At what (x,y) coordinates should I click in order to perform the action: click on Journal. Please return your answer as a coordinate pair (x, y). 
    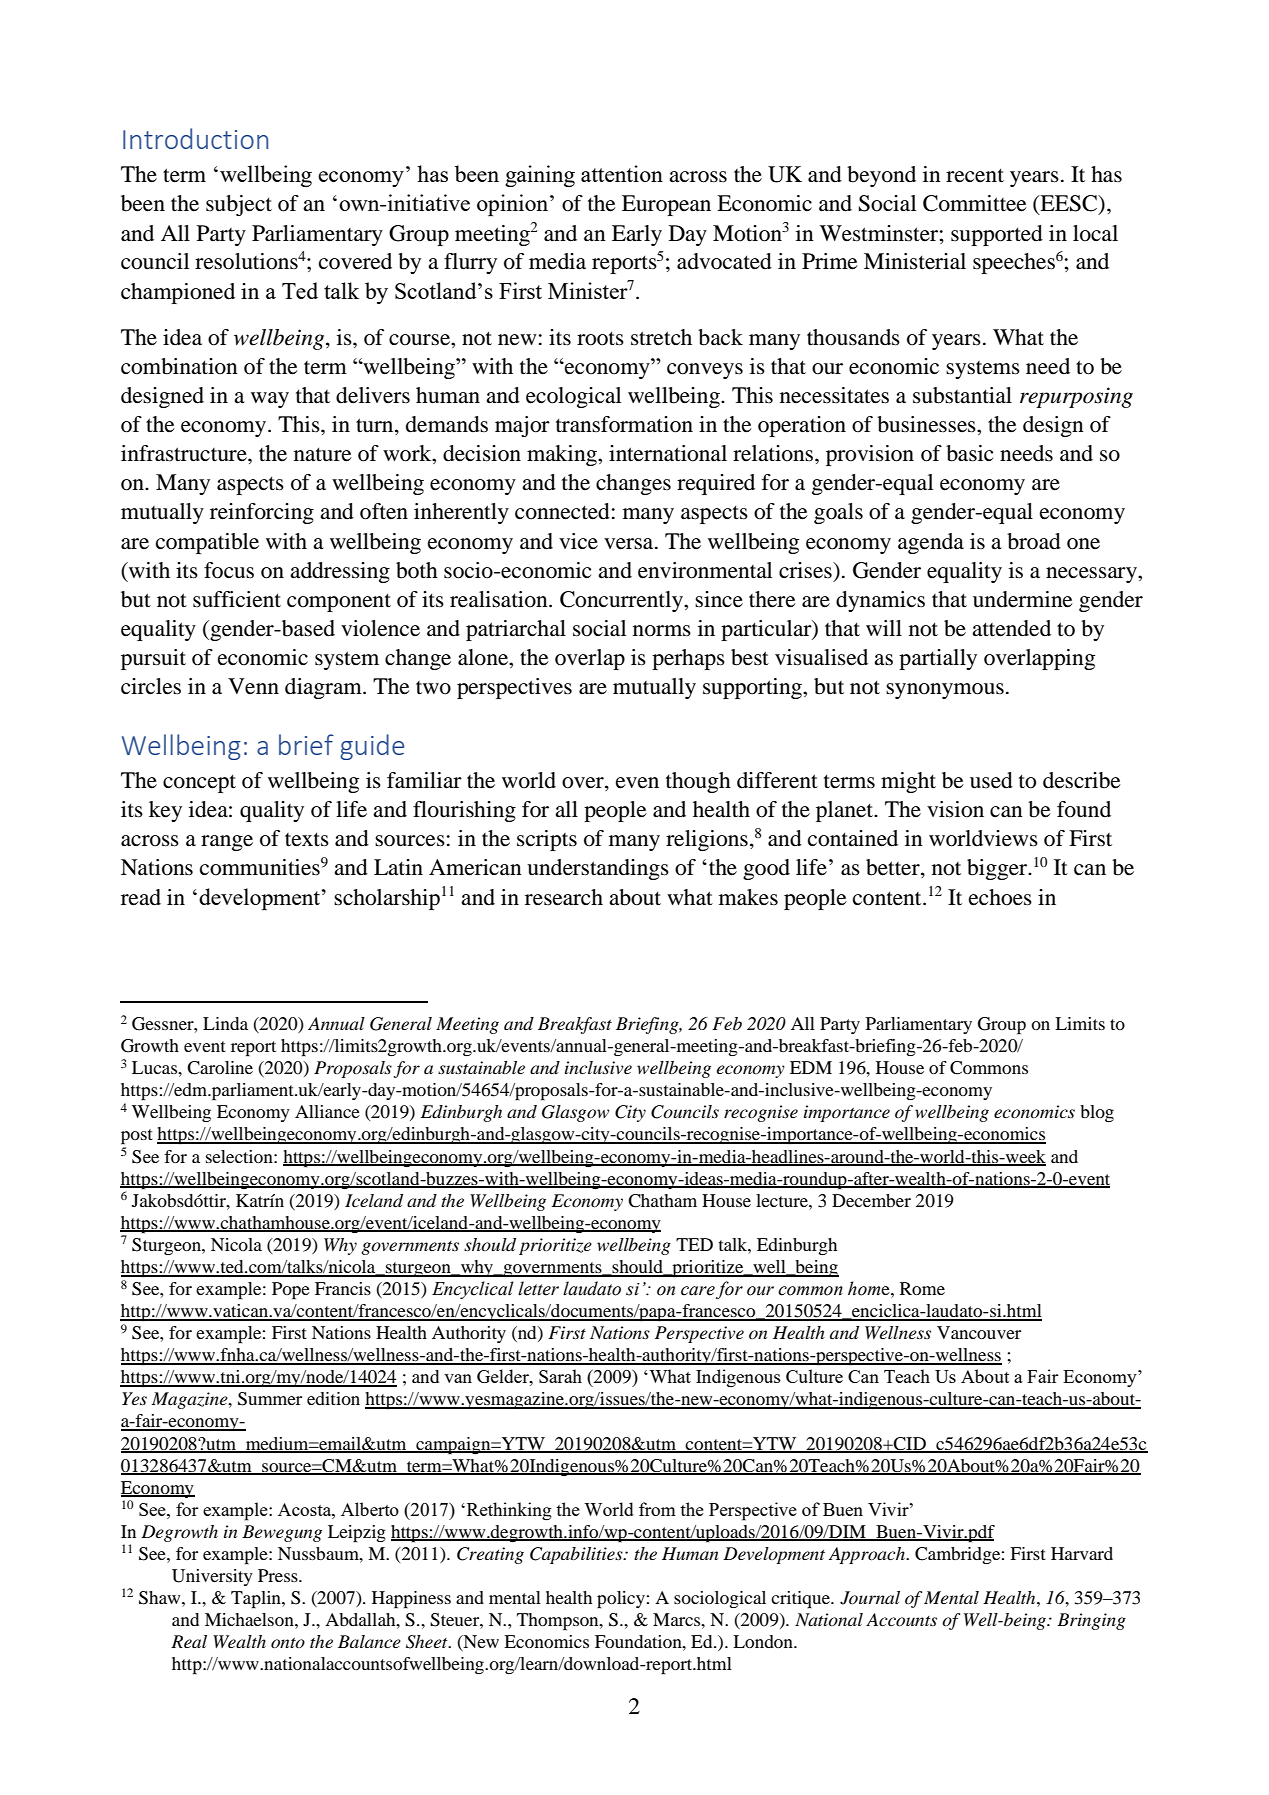
    Looking at the image, I should click on (870, 1598).
